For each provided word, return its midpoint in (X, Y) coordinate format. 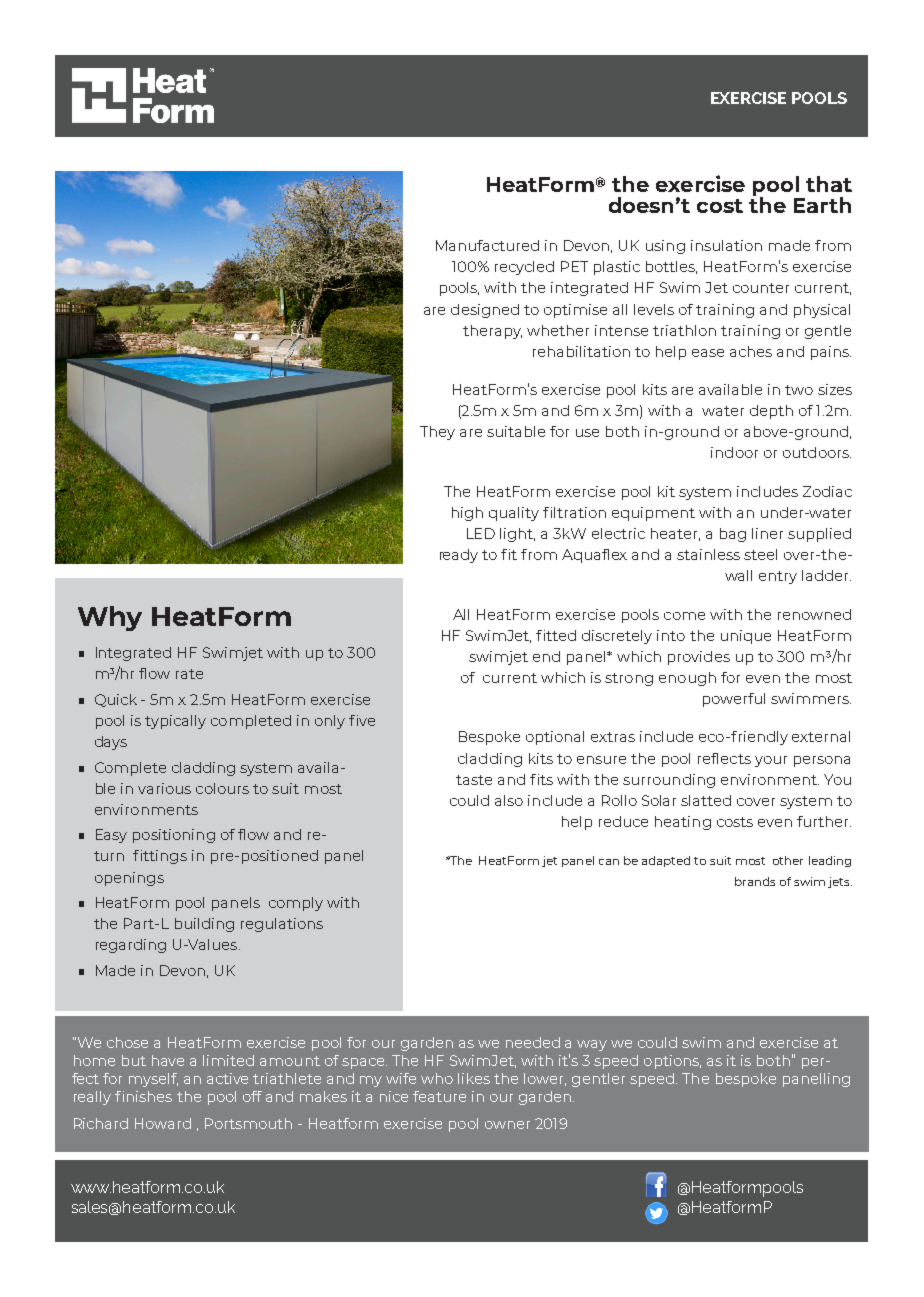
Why (110, 618)
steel (760, 554)
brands (755, 881)
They (437, 433)
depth (771, 412)
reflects (724, 758)
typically (175, 722)
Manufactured (487, 245)
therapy (492, 332)
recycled (524, 268)
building (204, 925)
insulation (726, 245)
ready (459, 556)
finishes (143, 1096)
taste (474, 780)
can (609, 862)
